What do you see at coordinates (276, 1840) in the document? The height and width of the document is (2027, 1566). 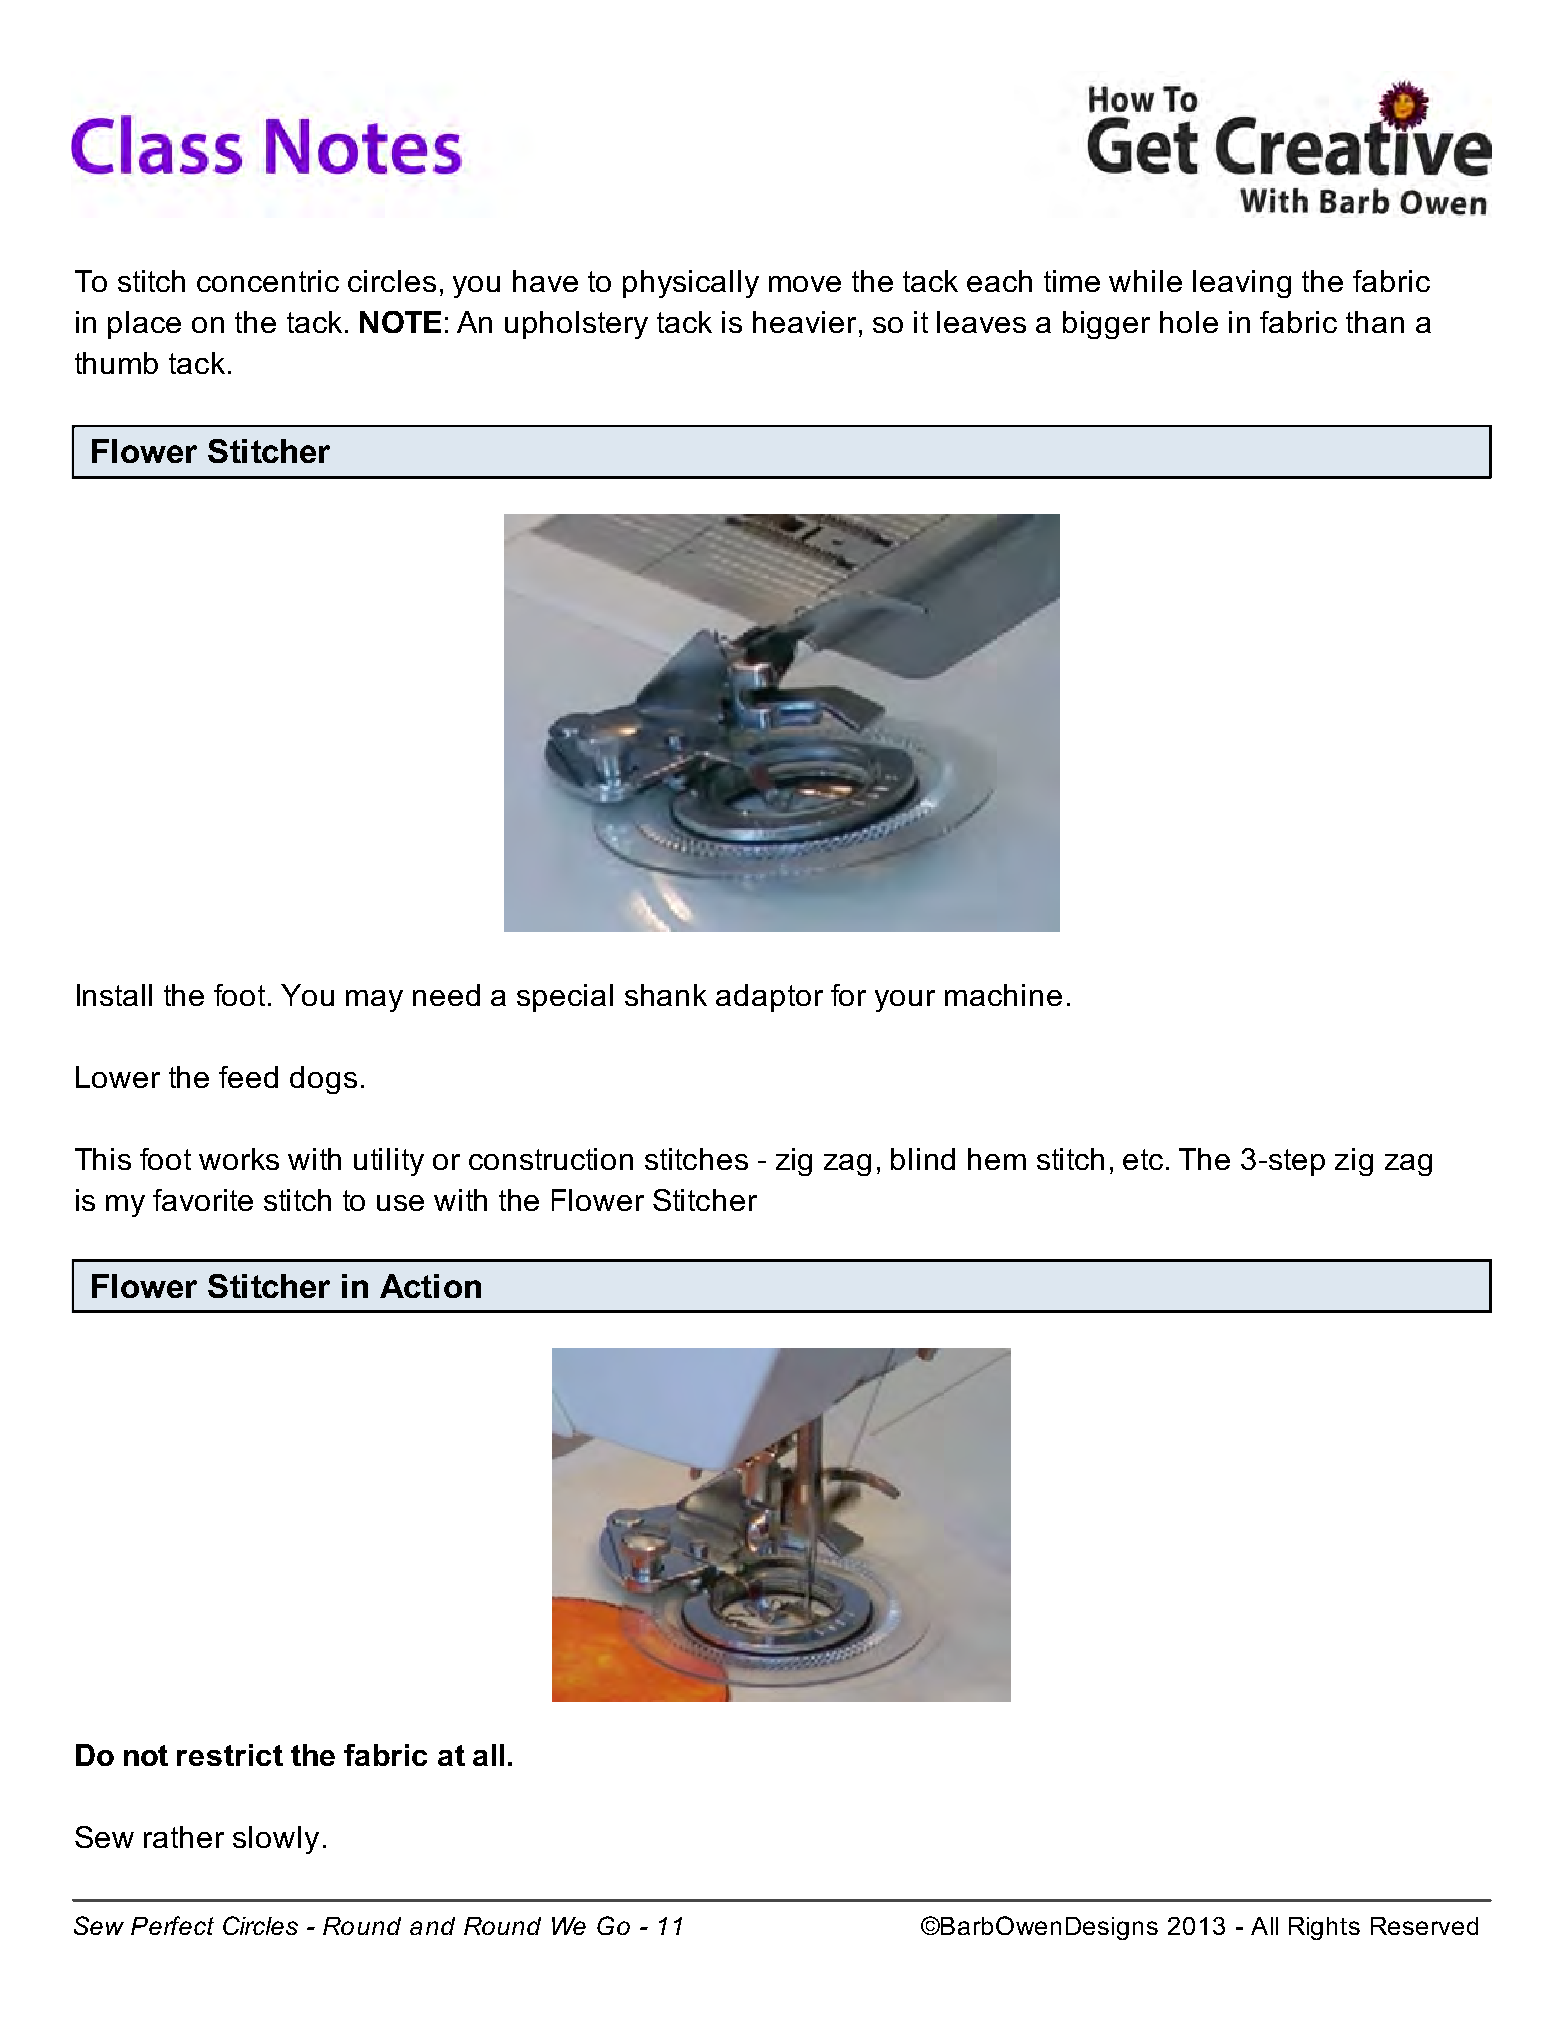 I see `slowly` at bounding box center [276, 1840].
